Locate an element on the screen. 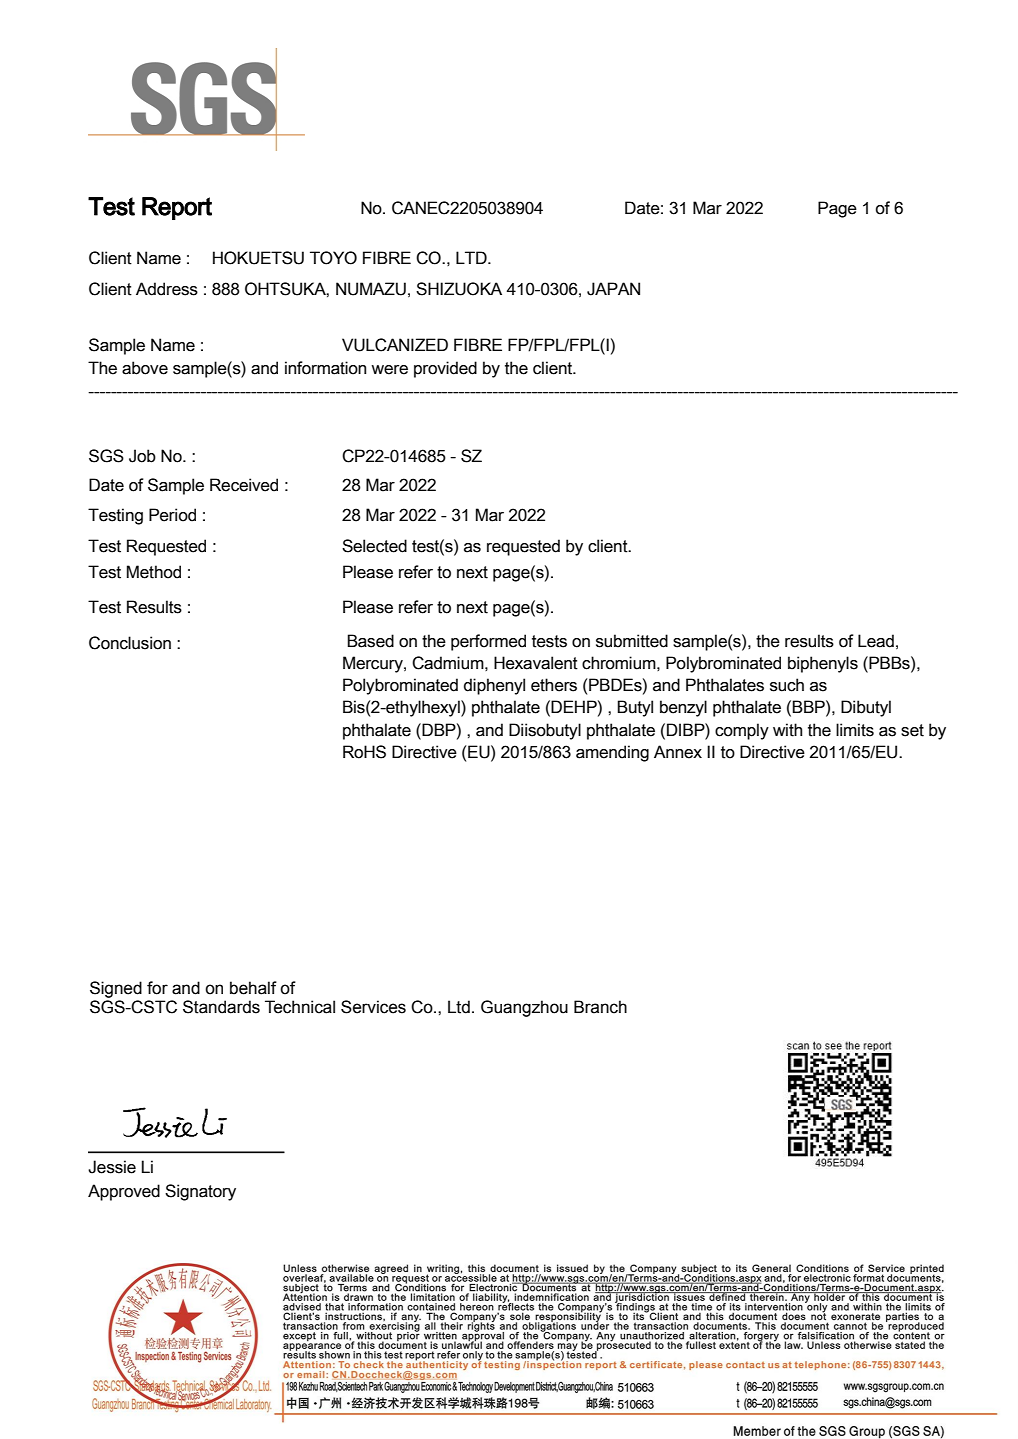 Image resolution: width=1018 pixels, height=1439 pixels. Branch is located at coordinates (600, 1007).
